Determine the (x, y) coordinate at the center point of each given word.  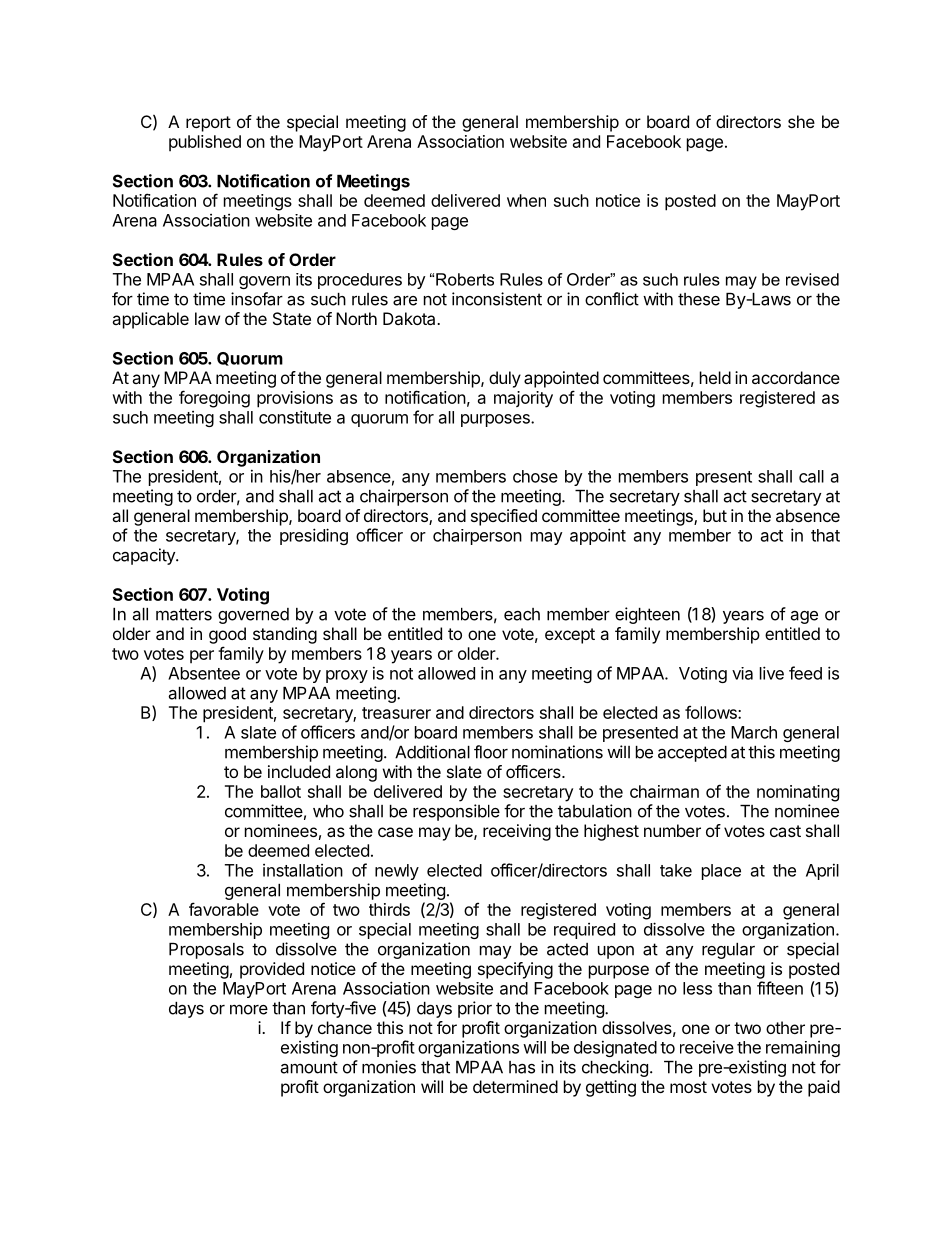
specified (504, 517)
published (205, 143)
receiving (517, 832)
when (526, 200)
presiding (314, 536)
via (742, 673)
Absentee (204, 673)
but (715, 515)
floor (491, 752)
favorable (224, 909)
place (721, 872)
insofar (257, 299)
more (249, 1009)
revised (812, 279)
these (699, 299)
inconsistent (497, 299)
